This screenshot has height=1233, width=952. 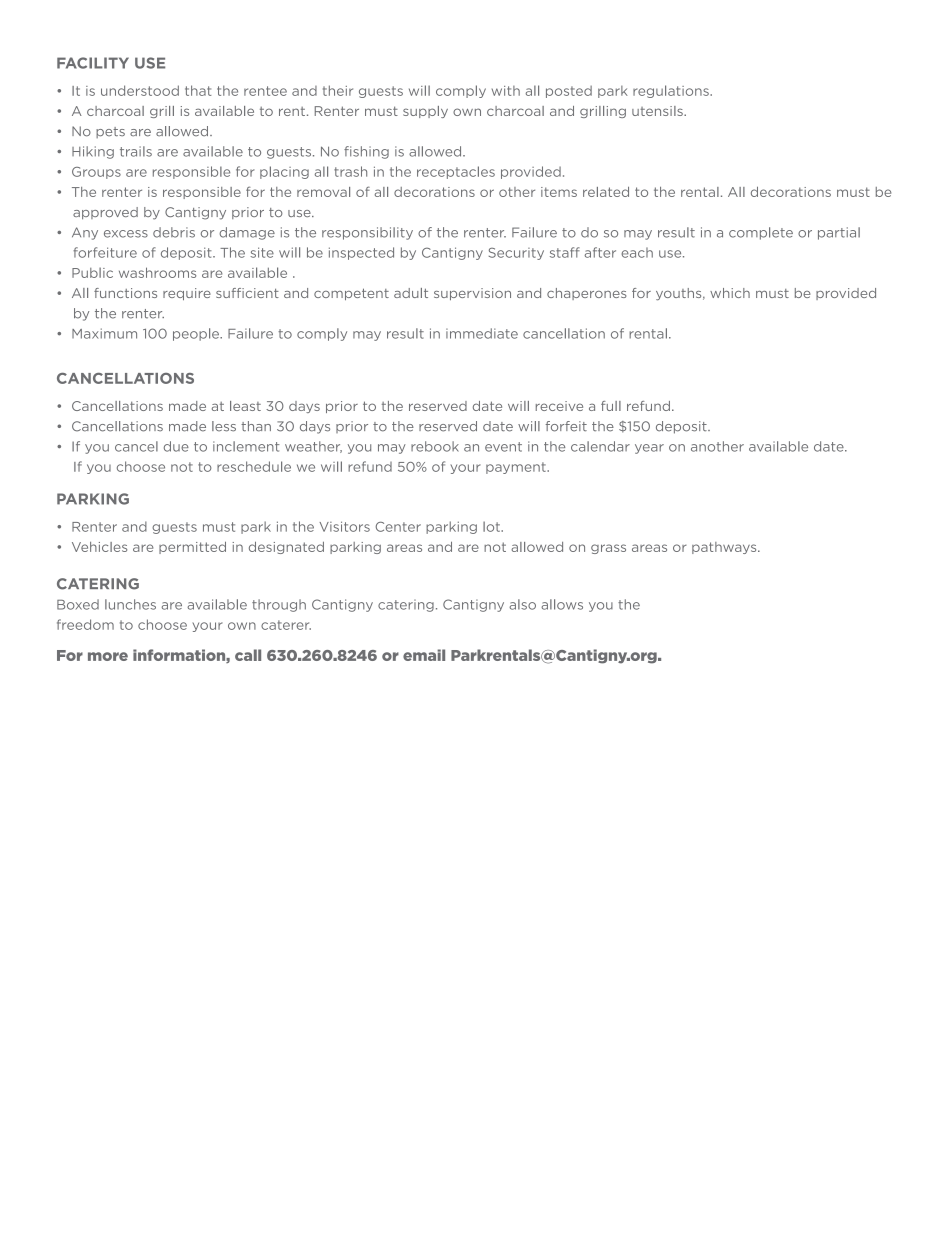 What do you see at coordinates (224, 426) in the screenshot?
I see `less` at bounding box center [224, 426].
